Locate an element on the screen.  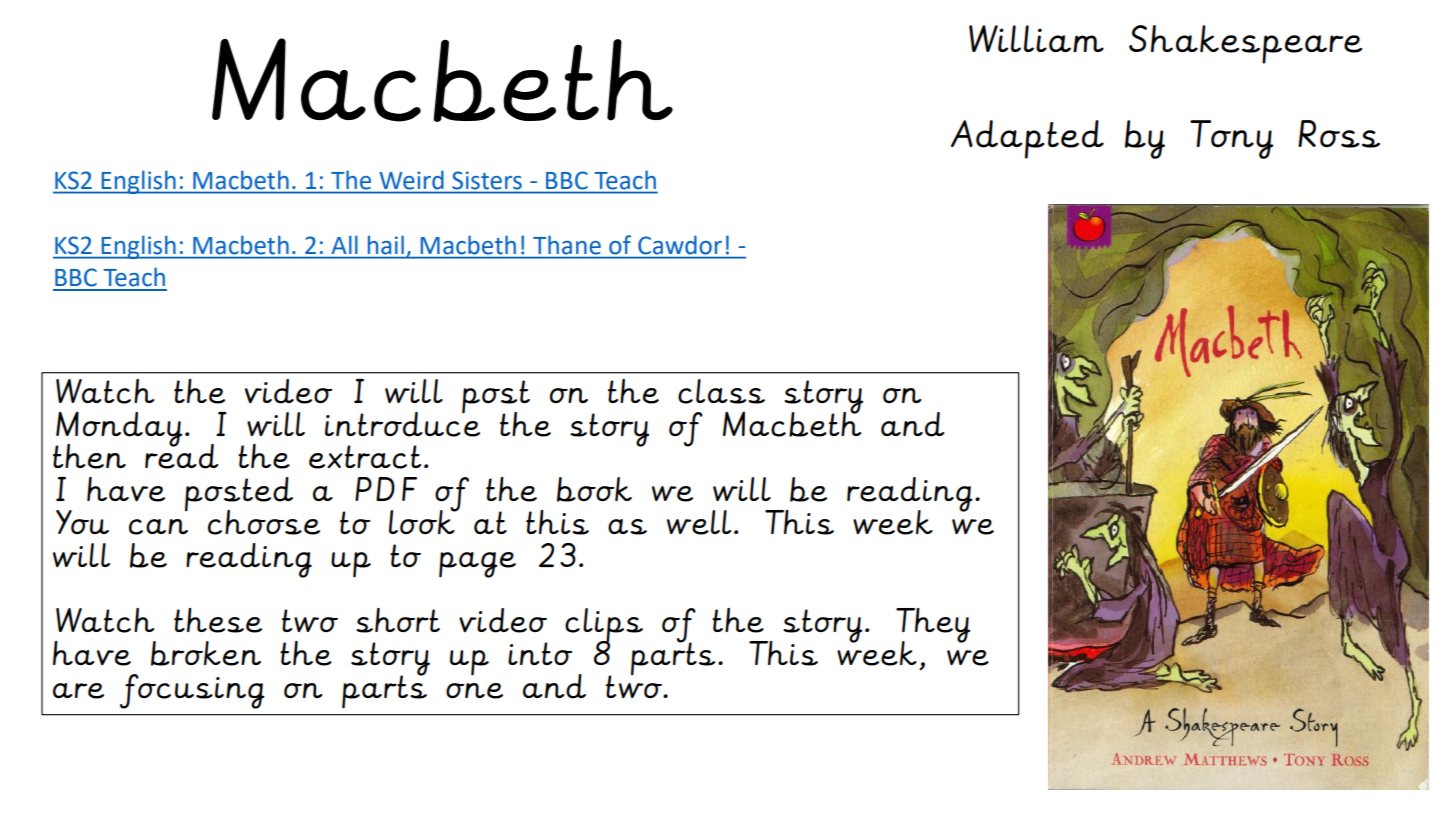
Cawdor is located at coordinates (680, 245).
